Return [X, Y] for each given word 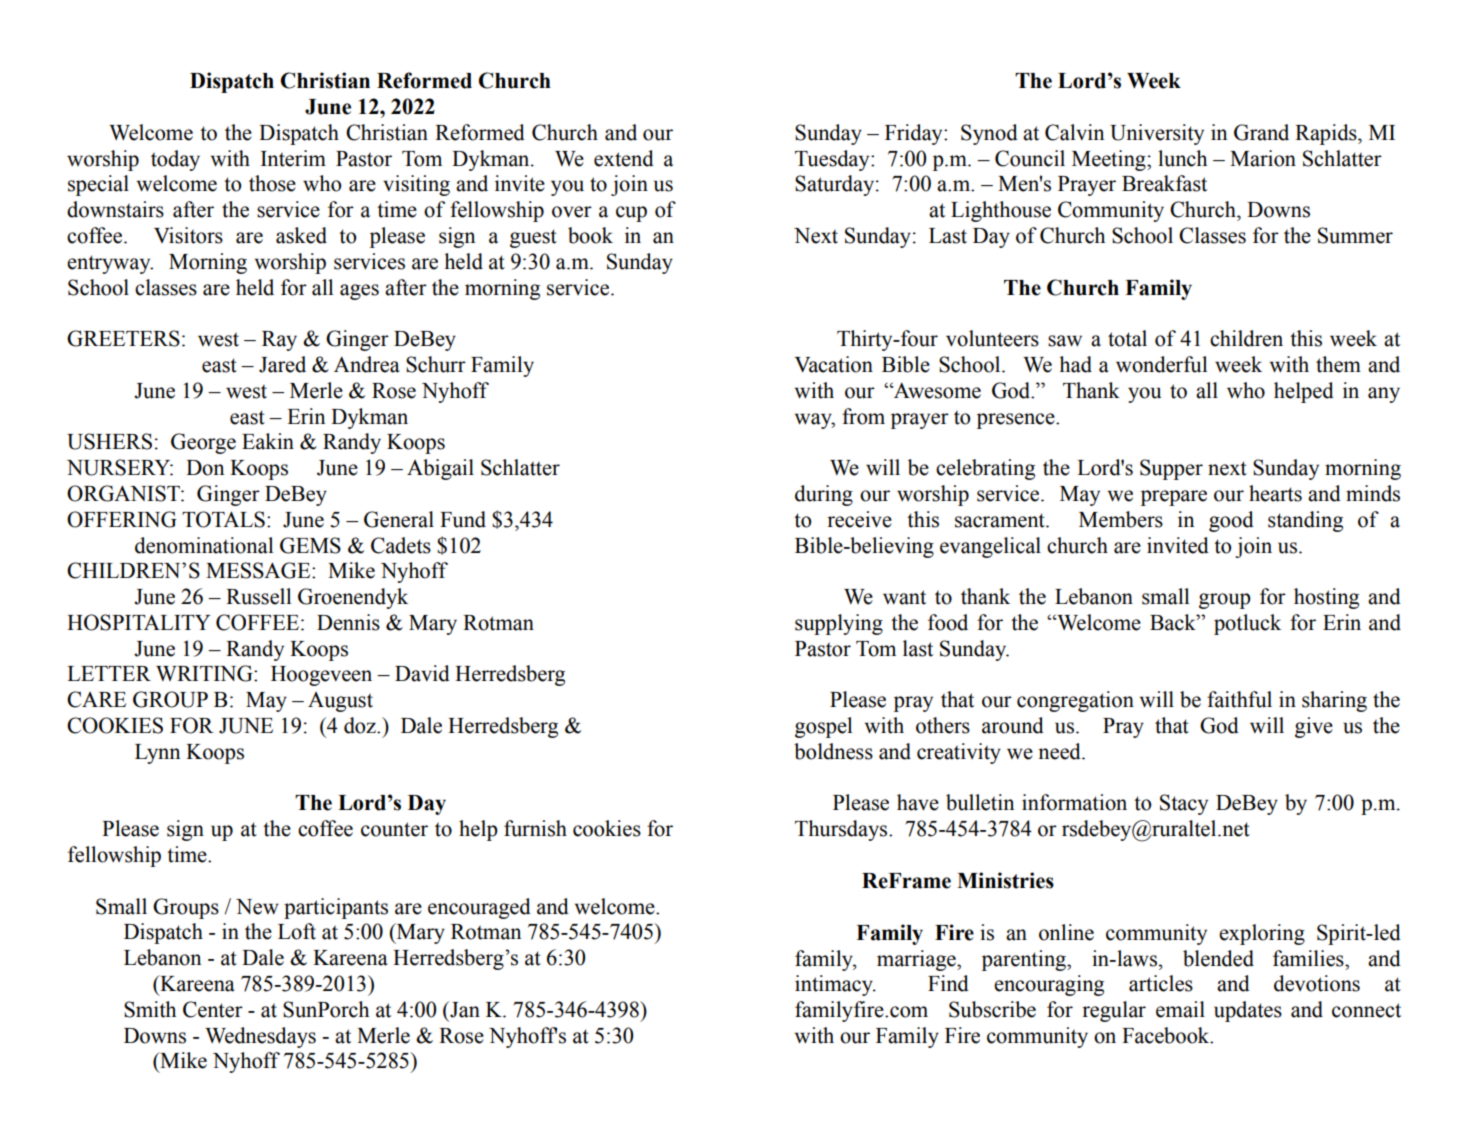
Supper [1171, 469]
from [863, 416]
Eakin [268, 441]
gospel [823, 727]
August [340, 702]
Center [213, 1009]
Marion [1263, 158]
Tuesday [833, 160]
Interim [293, 158]
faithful [1239, 699]
